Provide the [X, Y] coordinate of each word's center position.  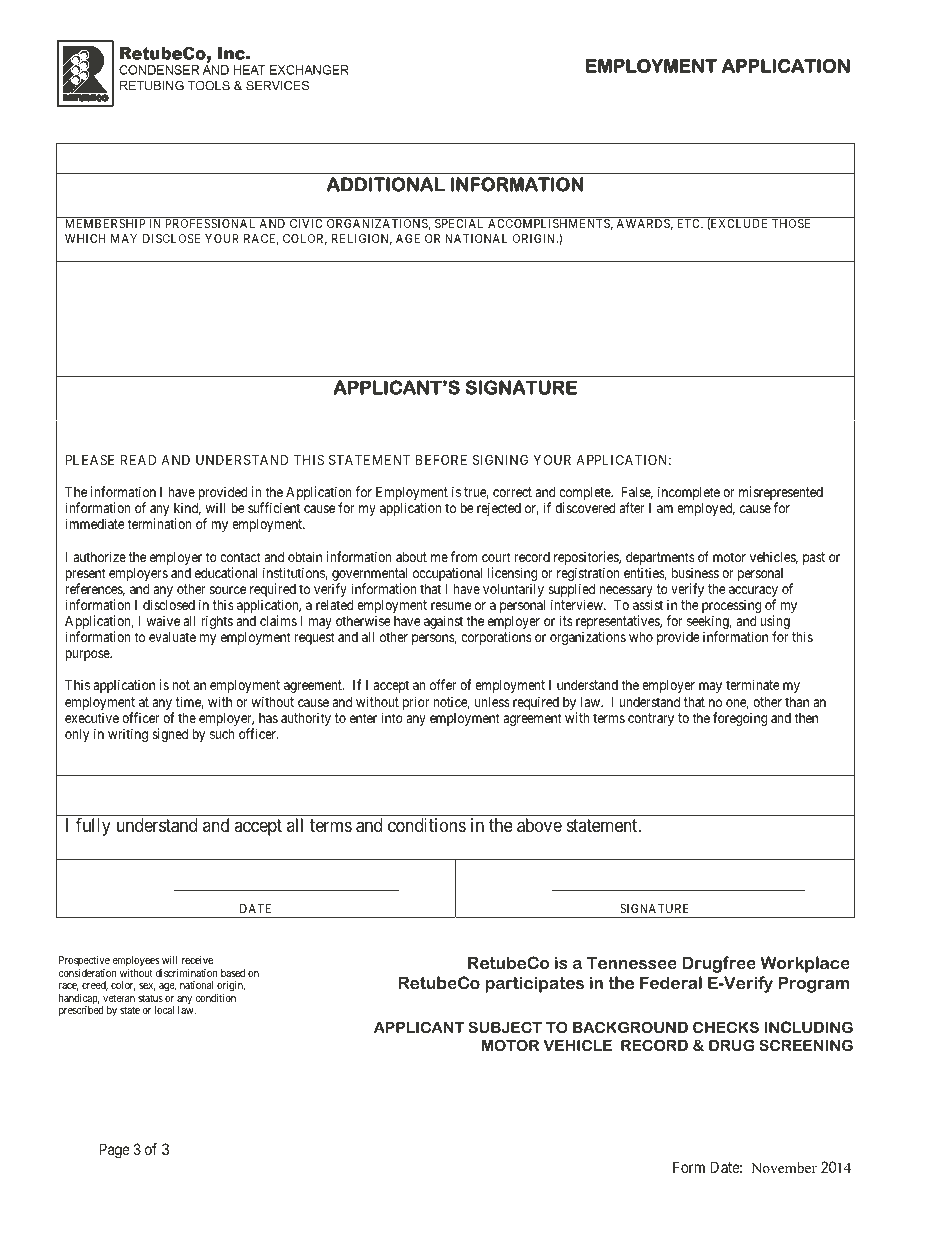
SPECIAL [459, 223]
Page [114, 1151]
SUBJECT [505, 1027]
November [784, 1167]
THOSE [791, 223]
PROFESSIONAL [210, 223]
